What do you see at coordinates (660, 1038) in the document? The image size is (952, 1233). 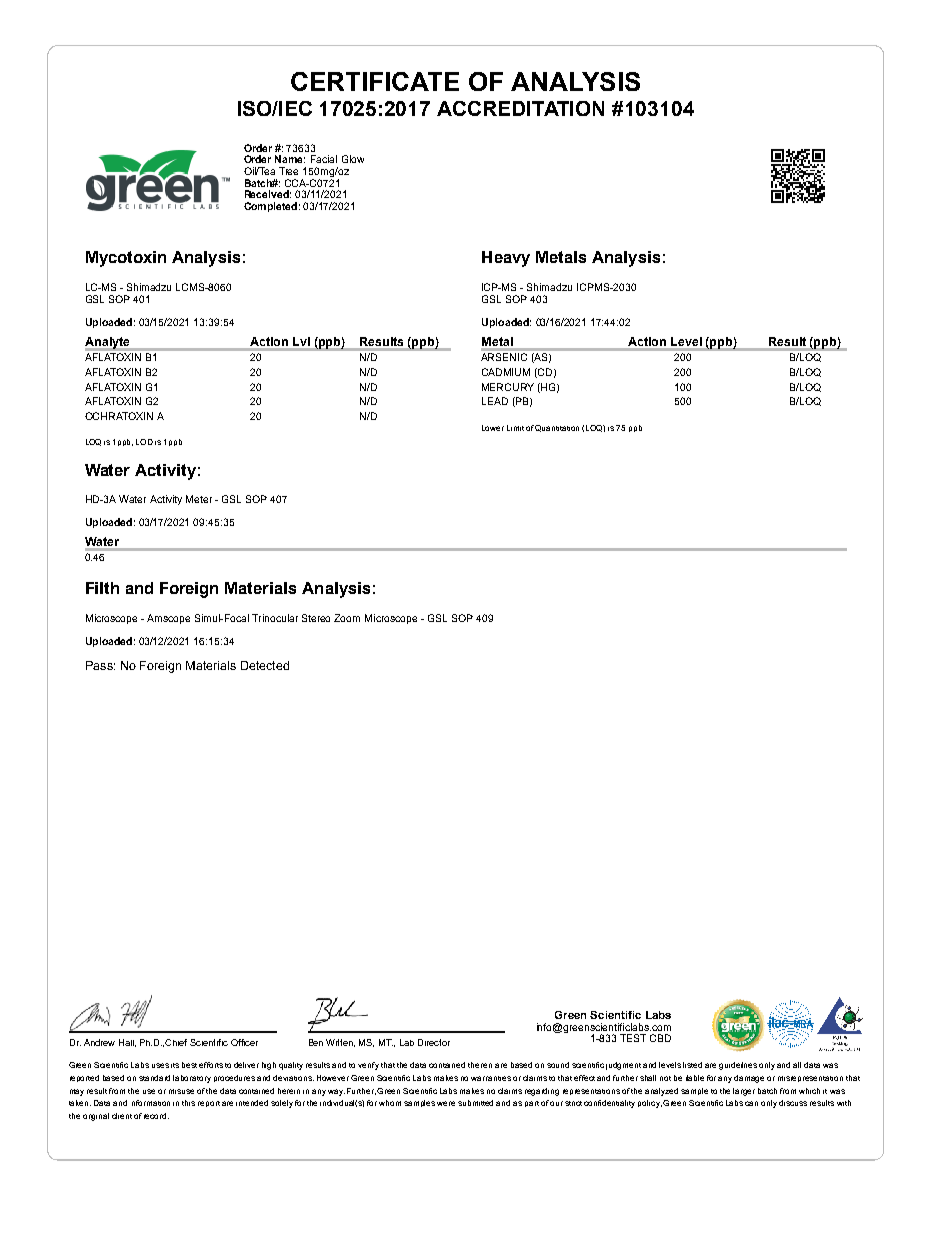 I see `CBD` at bounding box center [660, 1038].
